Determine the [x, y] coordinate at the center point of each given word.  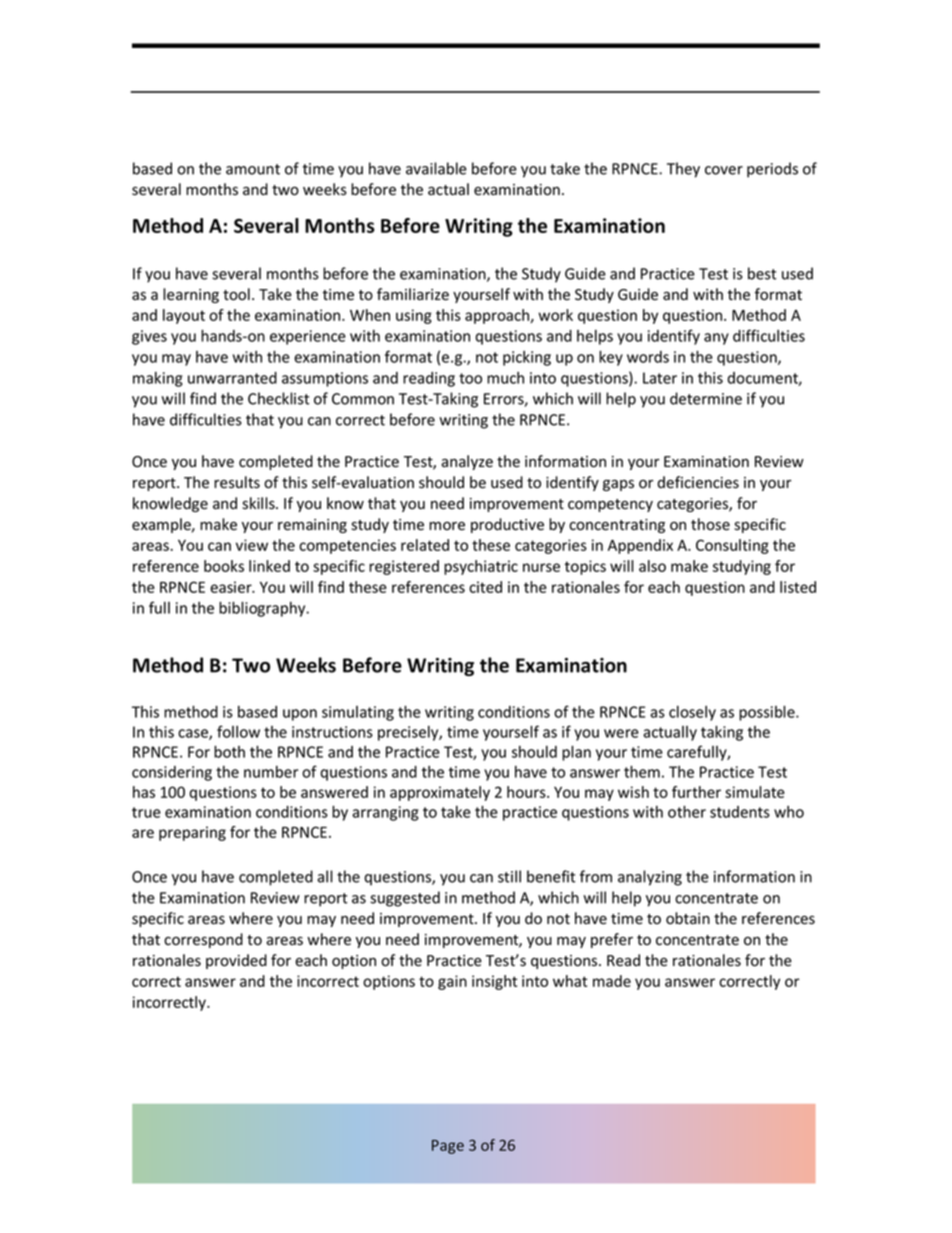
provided [236, 961]
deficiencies [698, 482]
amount [253, 169]
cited [485, 587]
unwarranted [232, 378]
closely [692, 713]
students [740, 812]
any [716, 339]
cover [724, 170]
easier [232, 587]
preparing [192, 833]
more [447, 526]
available [436, 168]
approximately [440, 793]
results [237, 482]
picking [527, 358]
